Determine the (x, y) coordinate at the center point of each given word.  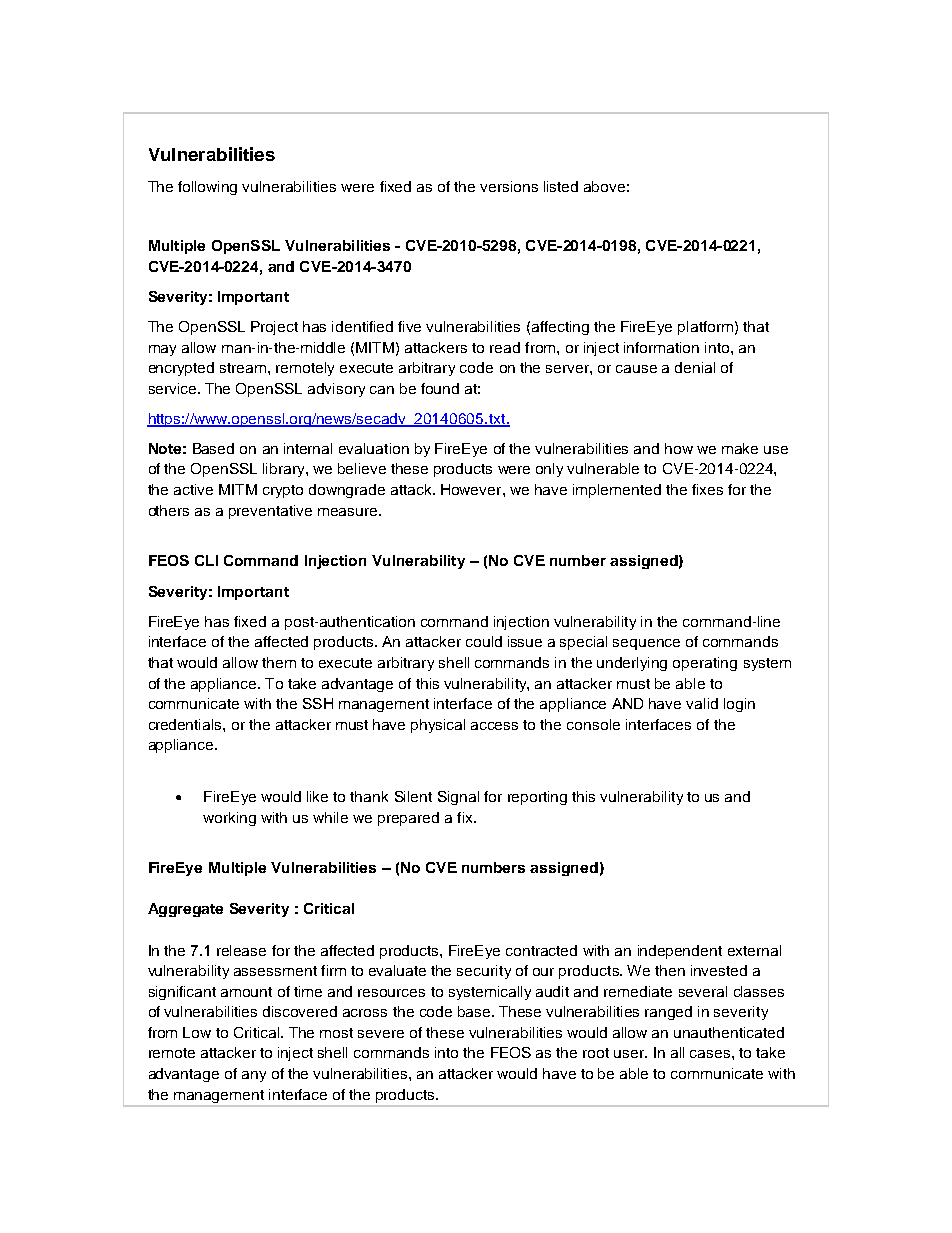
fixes (707, 489)
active (193, 489)
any (254, 1076)
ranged (668, 1013)
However (472, 489)
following (207, 188)
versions (509, 186)
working (229, 819)
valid (702, 703)
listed (561, 186)
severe (381, 1034)
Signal (458, 798)
